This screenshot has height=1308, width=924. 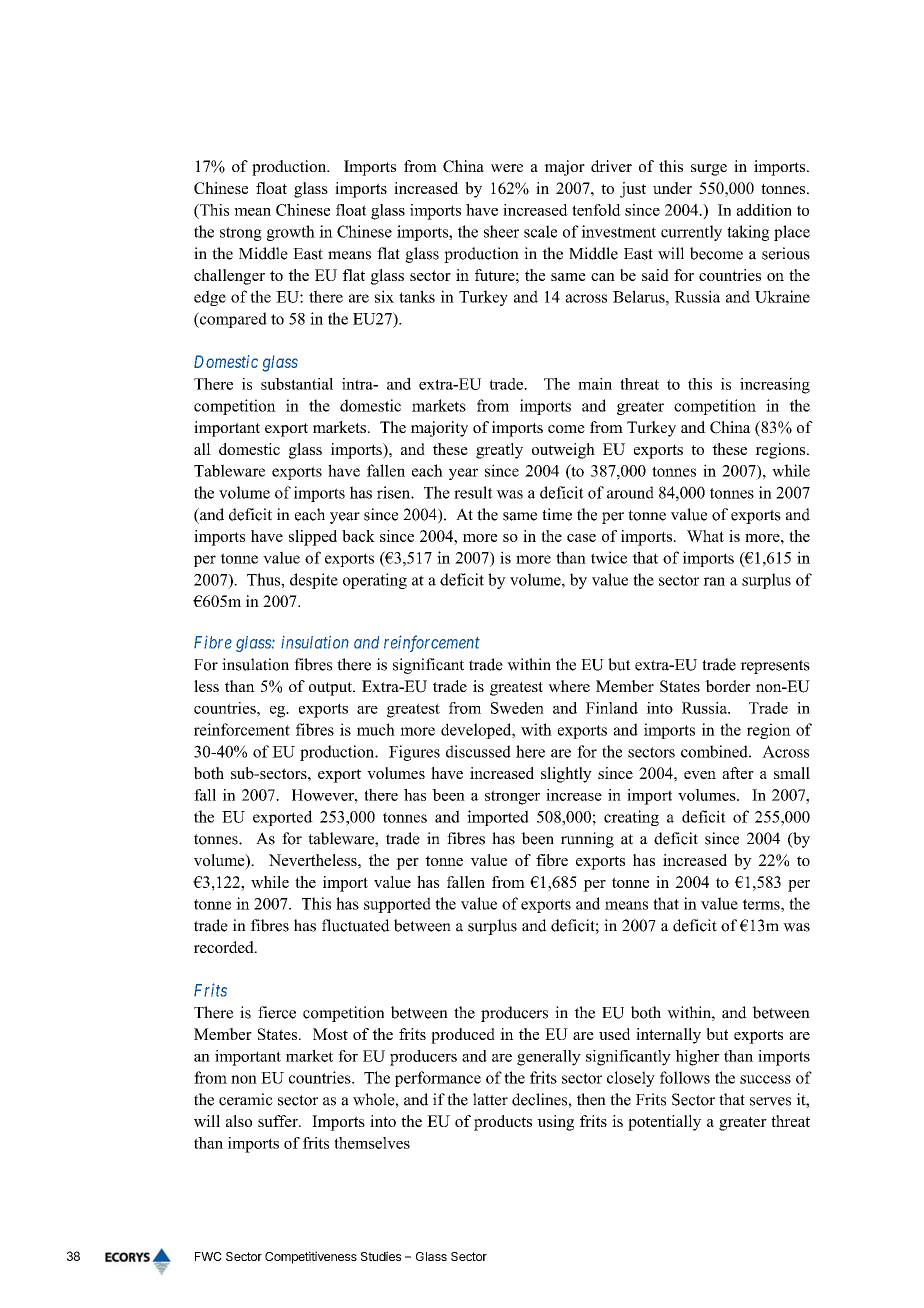 What do you see at coordinates (291, 233) in the screenshot?
I see `growth` at bounding box center [291, 233].
